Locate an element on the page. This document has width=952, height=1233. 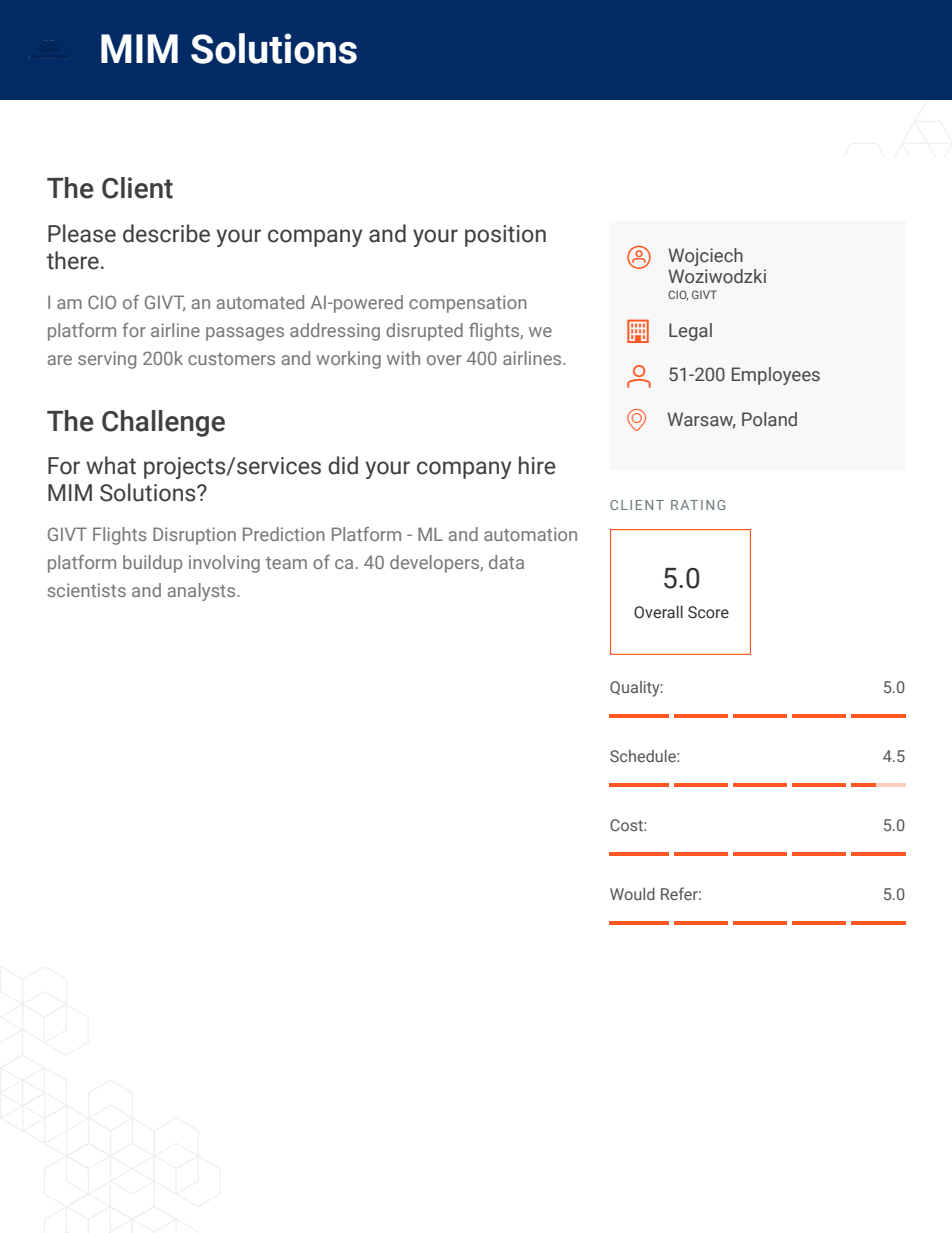
data is located at coordinates (506, 562).
